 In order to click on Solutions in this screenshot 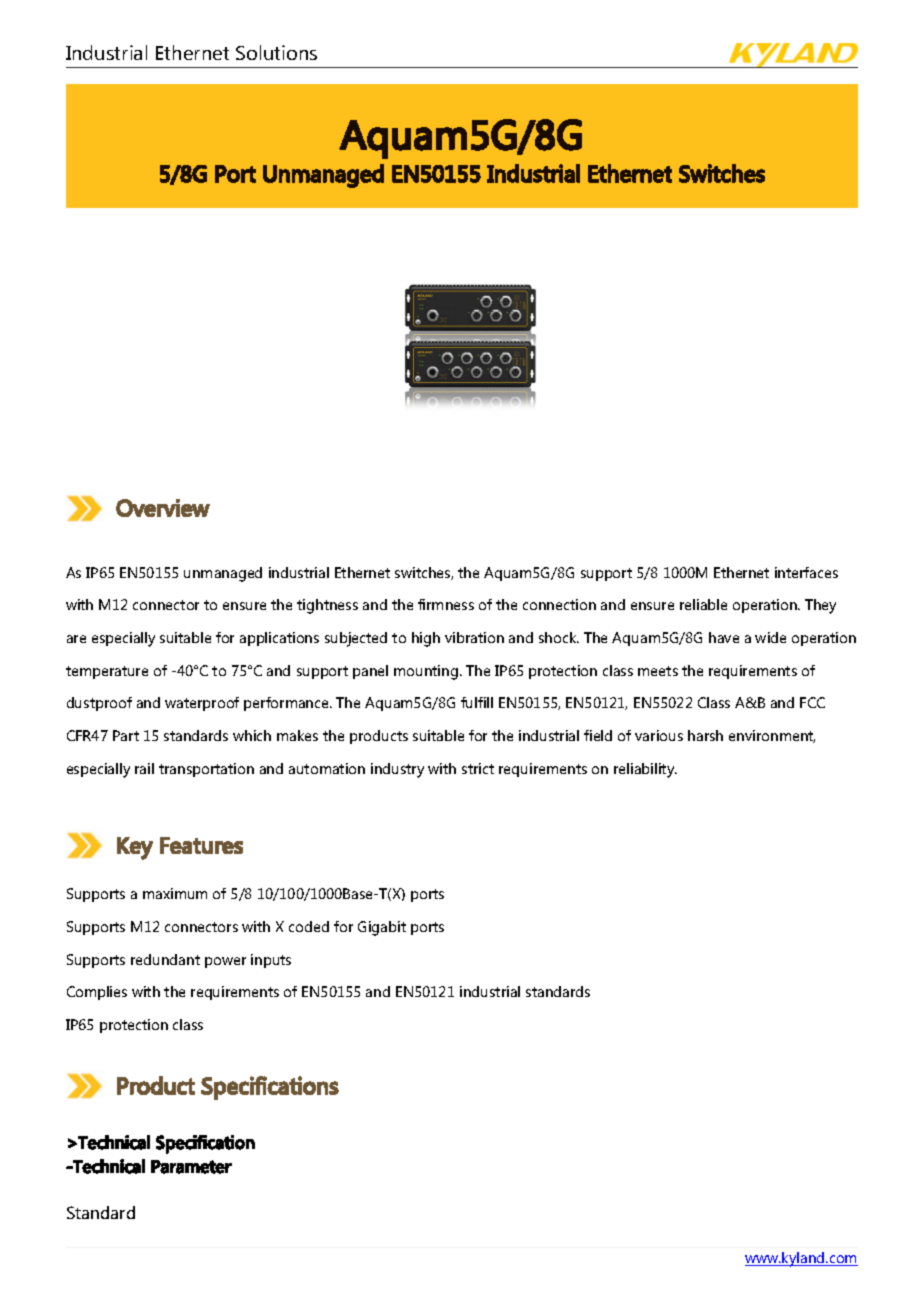, I will do `click(276, 52)`.
